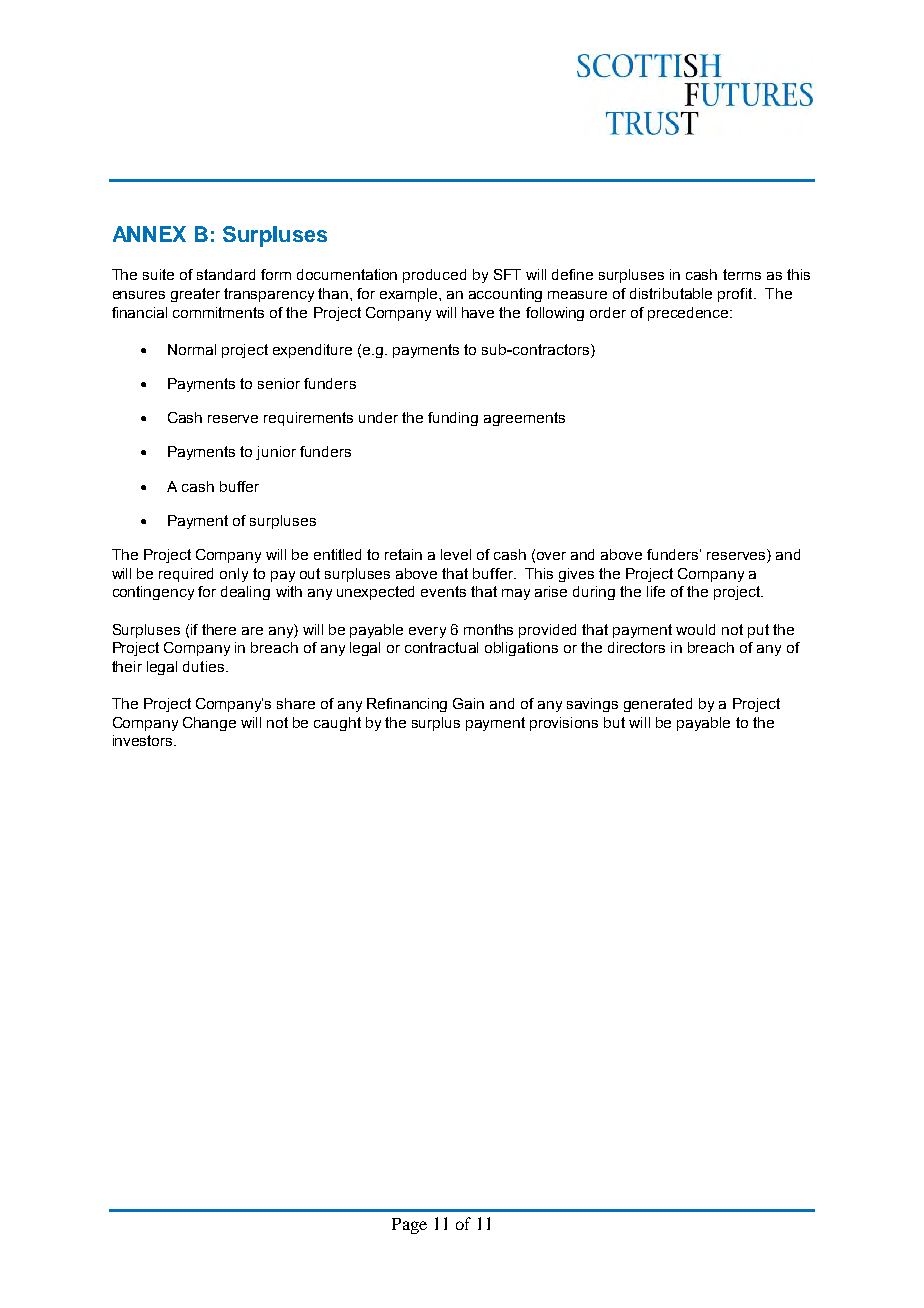 This document has width=924, height=1308. Describe the element at coordinates (186, 575) in the document. I see `required` at that location.
